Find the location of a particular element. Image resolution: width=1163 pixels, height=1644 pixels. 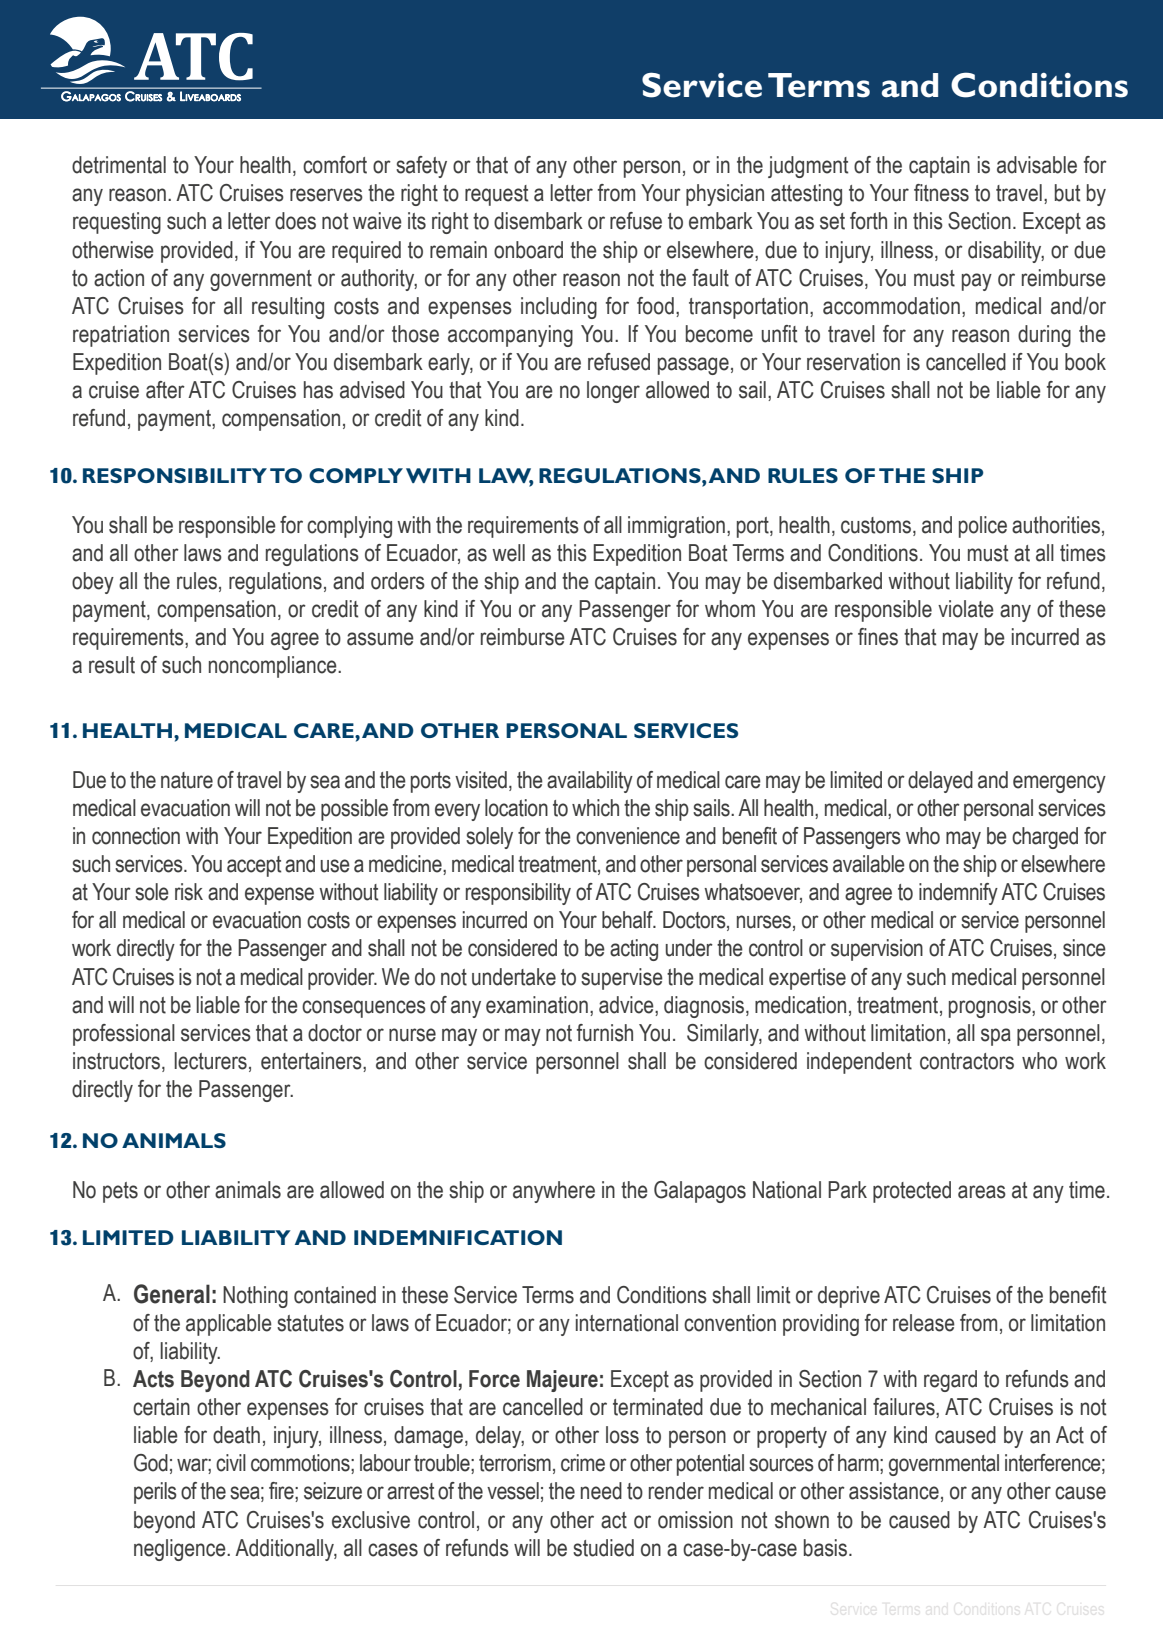

emergency is located at coordinates (1059, 784).
